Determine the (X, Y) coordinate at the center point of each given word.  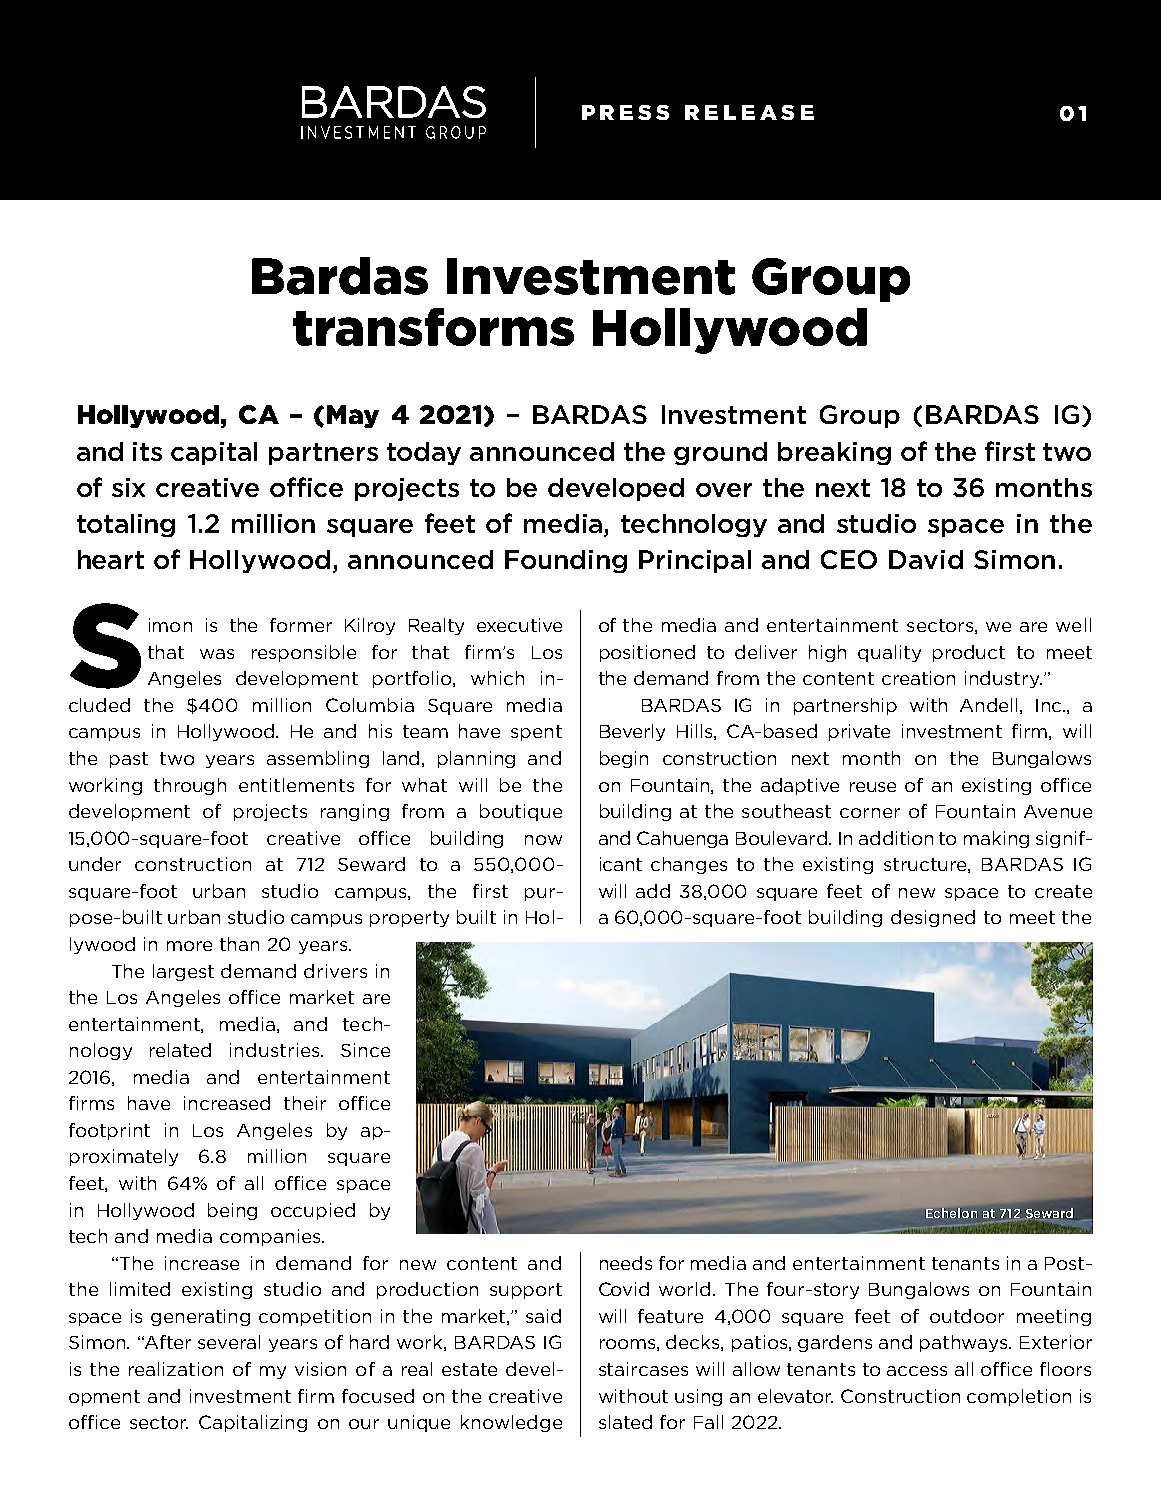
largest (183, 972)
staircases (643, 1369)
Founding (566, 561)
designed (933, 918)
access (917, 1371)
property (409, 919)
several (229, 1342)
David (926, 559)
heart (111, 559)
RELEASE (749, 112)
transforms (433, 327)
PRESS (625, 112)
